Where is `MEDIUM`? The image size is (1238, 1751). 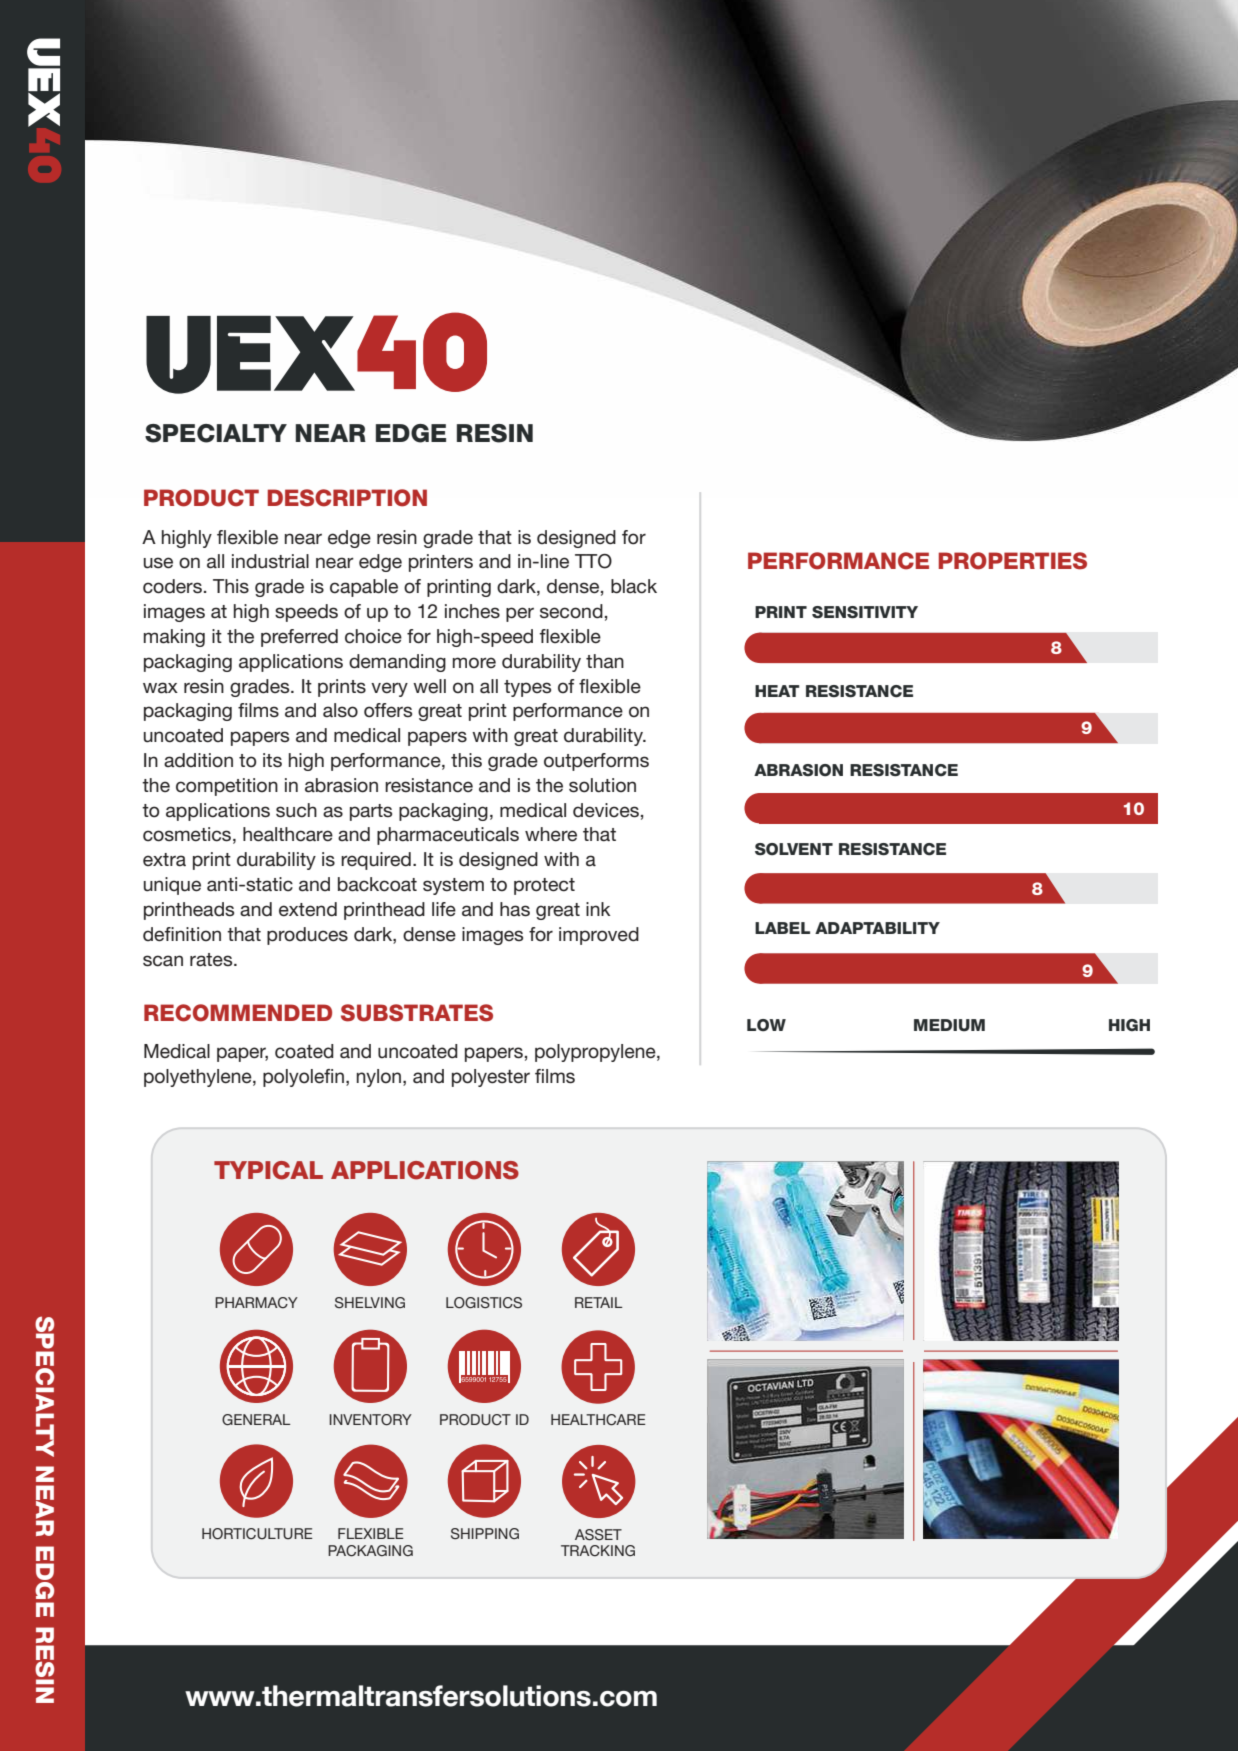 MEDIUM is located at coordinates (949, 1025).
